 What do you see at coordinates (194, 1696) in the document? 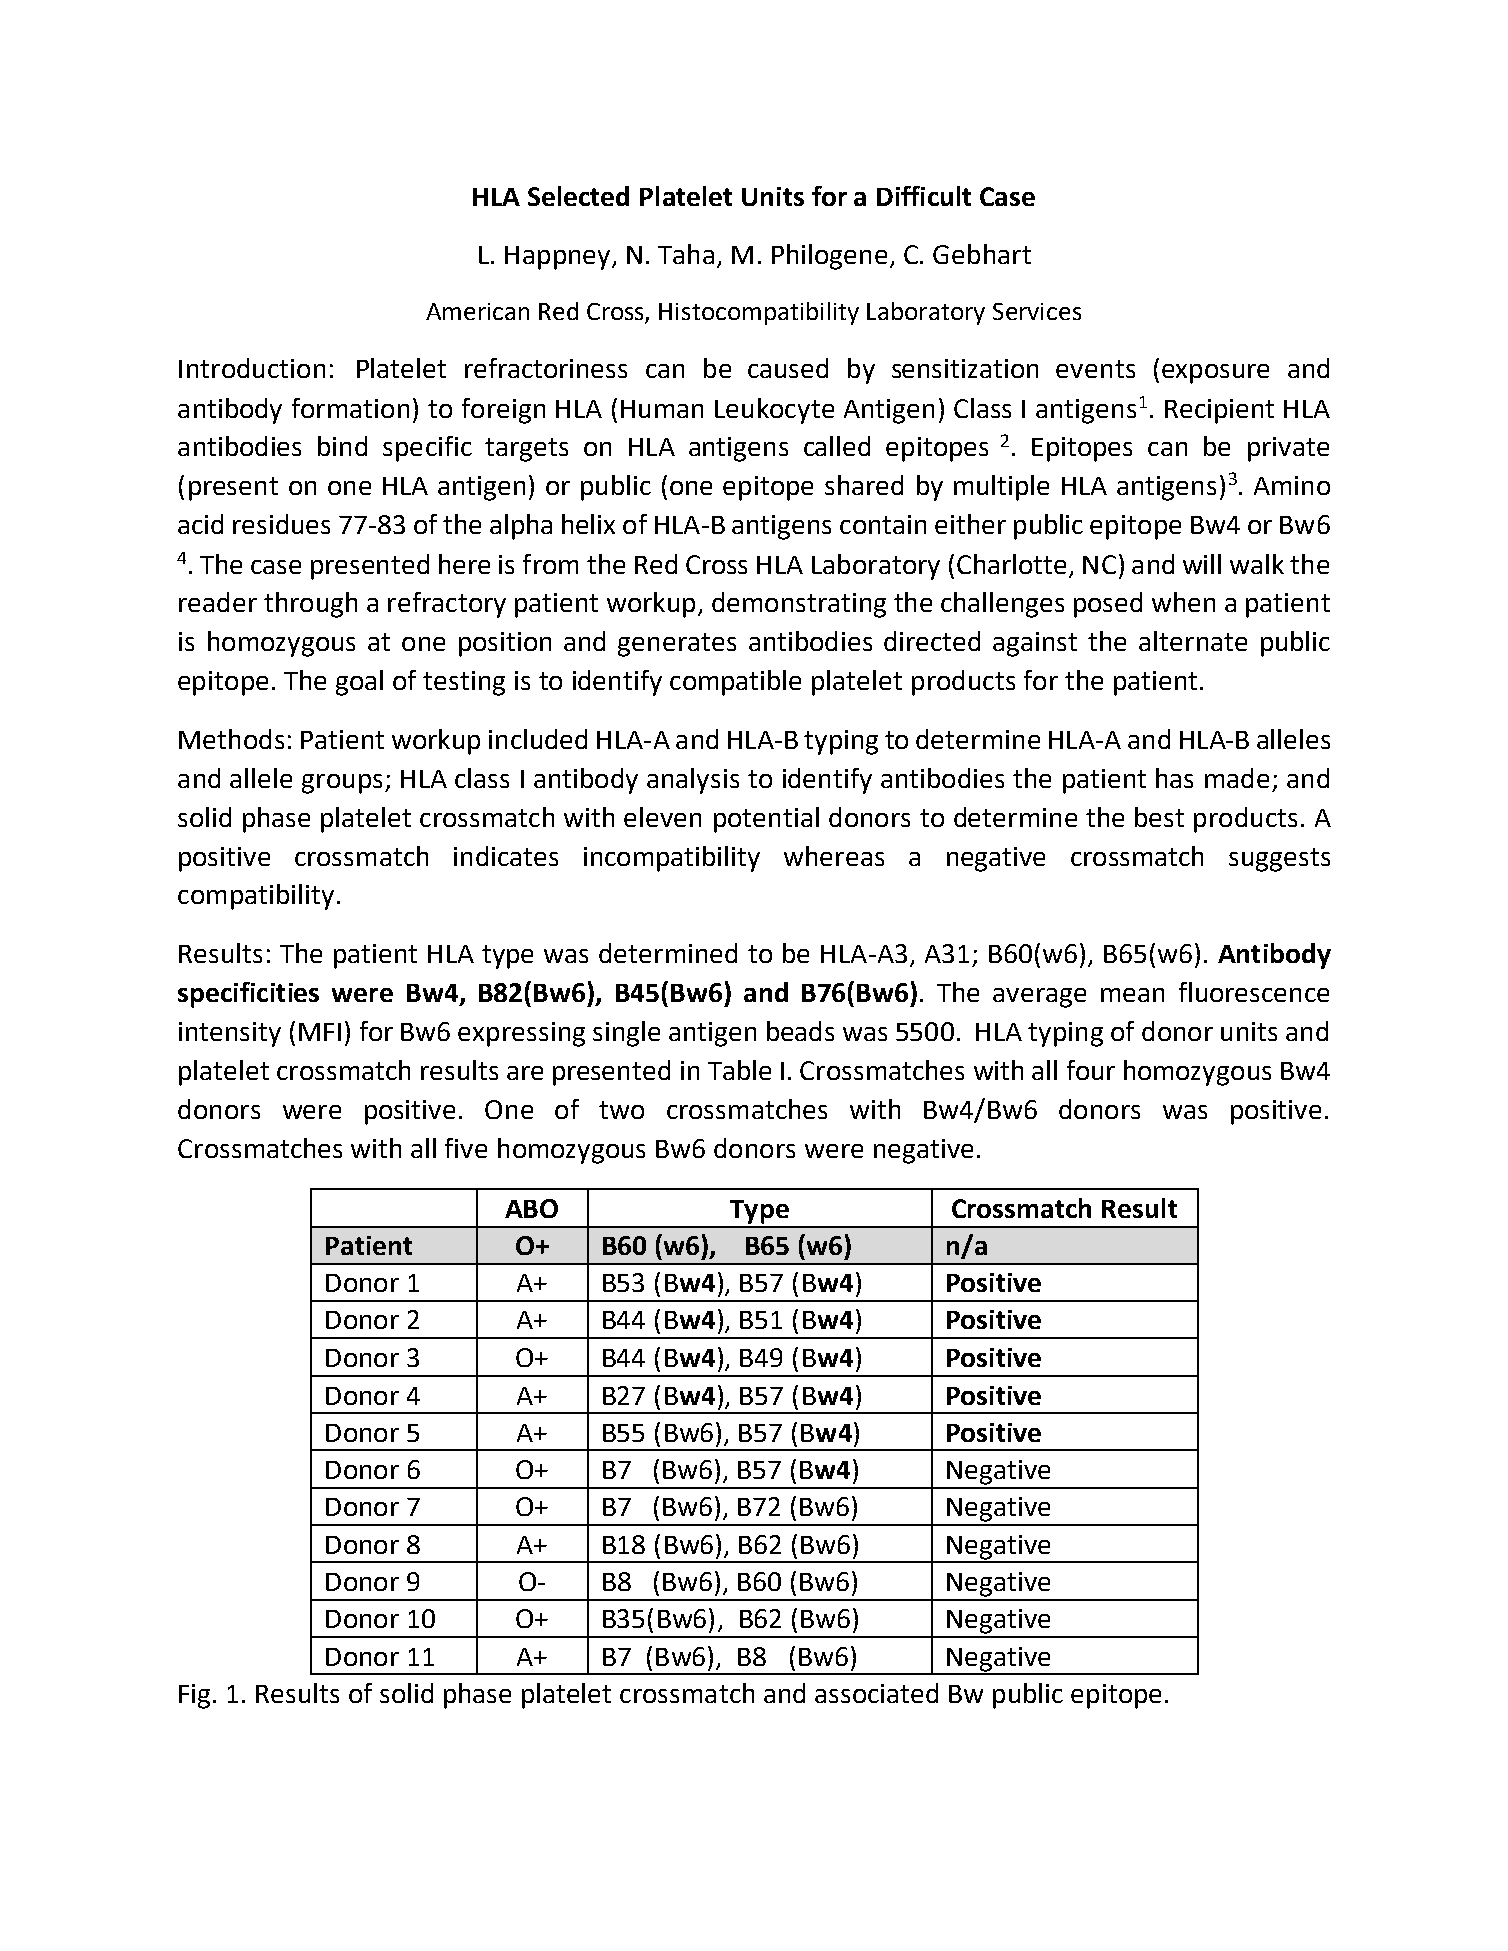
I see `Fig` at bounding box center [194, 1696].
